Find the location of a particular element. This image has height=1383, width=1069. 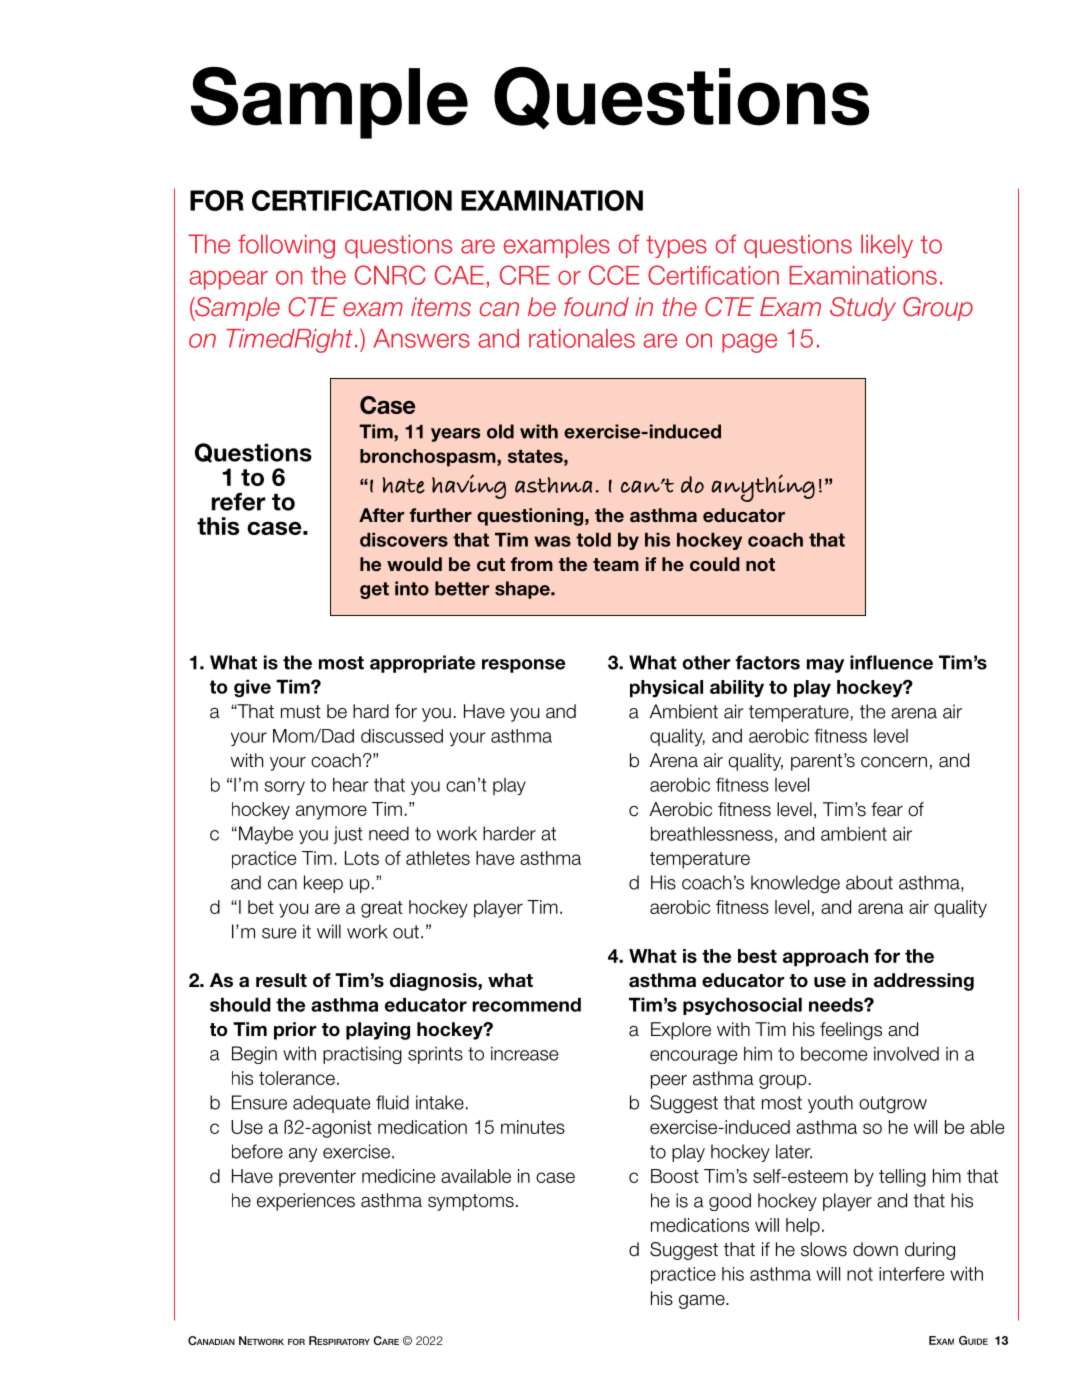

following is located at coordinates (286, 246).
